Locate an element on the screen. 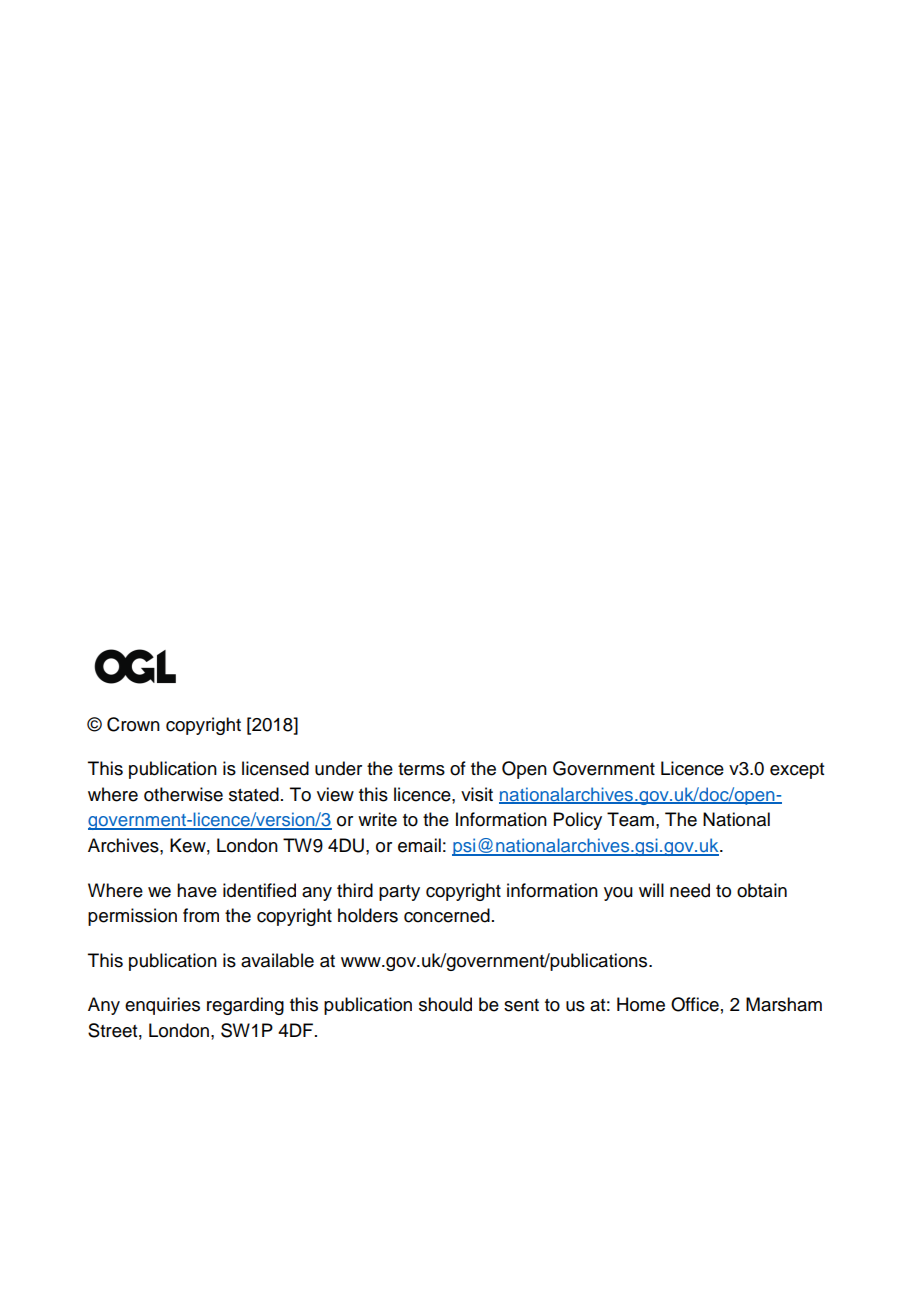 This screenshot has width=924, height=1308. Crown is located at coordinates (133, 724).
